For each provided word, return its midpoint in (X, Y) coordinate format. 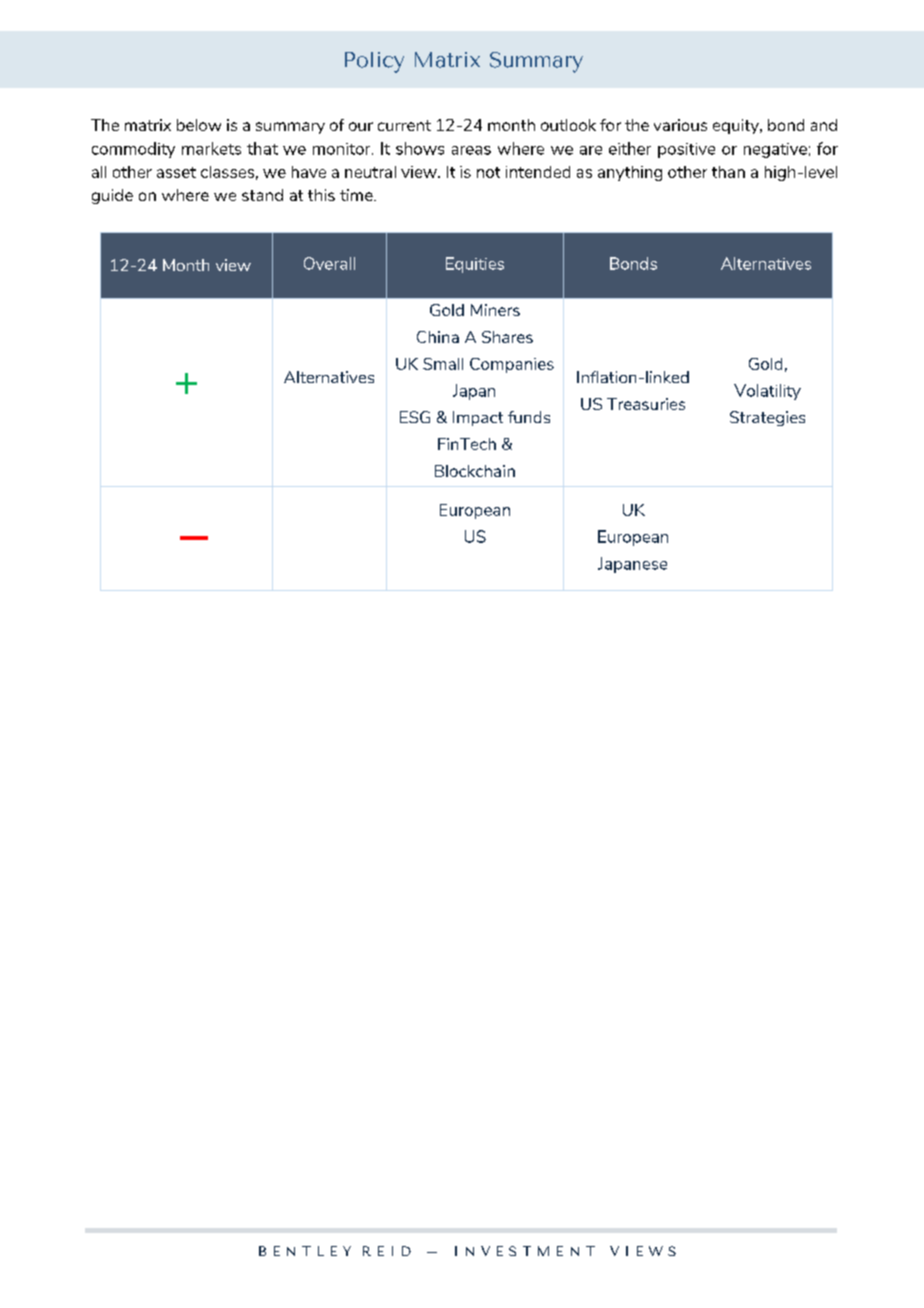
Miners (495, 310)
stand (262, 195)
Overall (329, 263)
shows (420, 148)
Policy (374, 62)
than (728, 172)
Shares (507, 337)
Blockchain (475, 471)
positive (686, 150)
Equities (475, 265)
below (199, 125)
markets (211, 148)
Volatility (767, 392)
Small (443, 364)
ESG (415, 417)
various (680, 125)
